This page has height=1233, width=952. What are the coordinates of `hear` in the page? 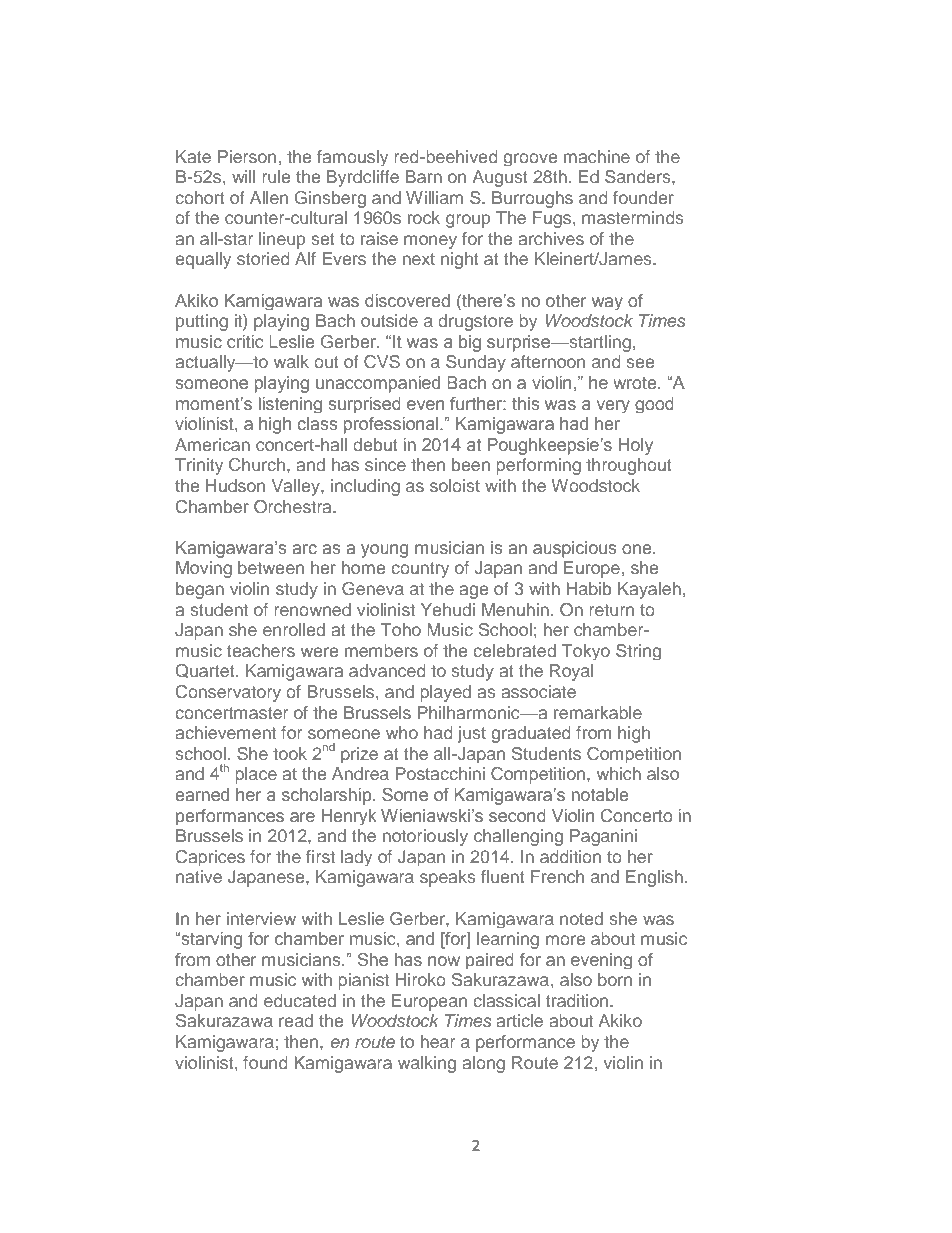 It's located at (438, 1041).
